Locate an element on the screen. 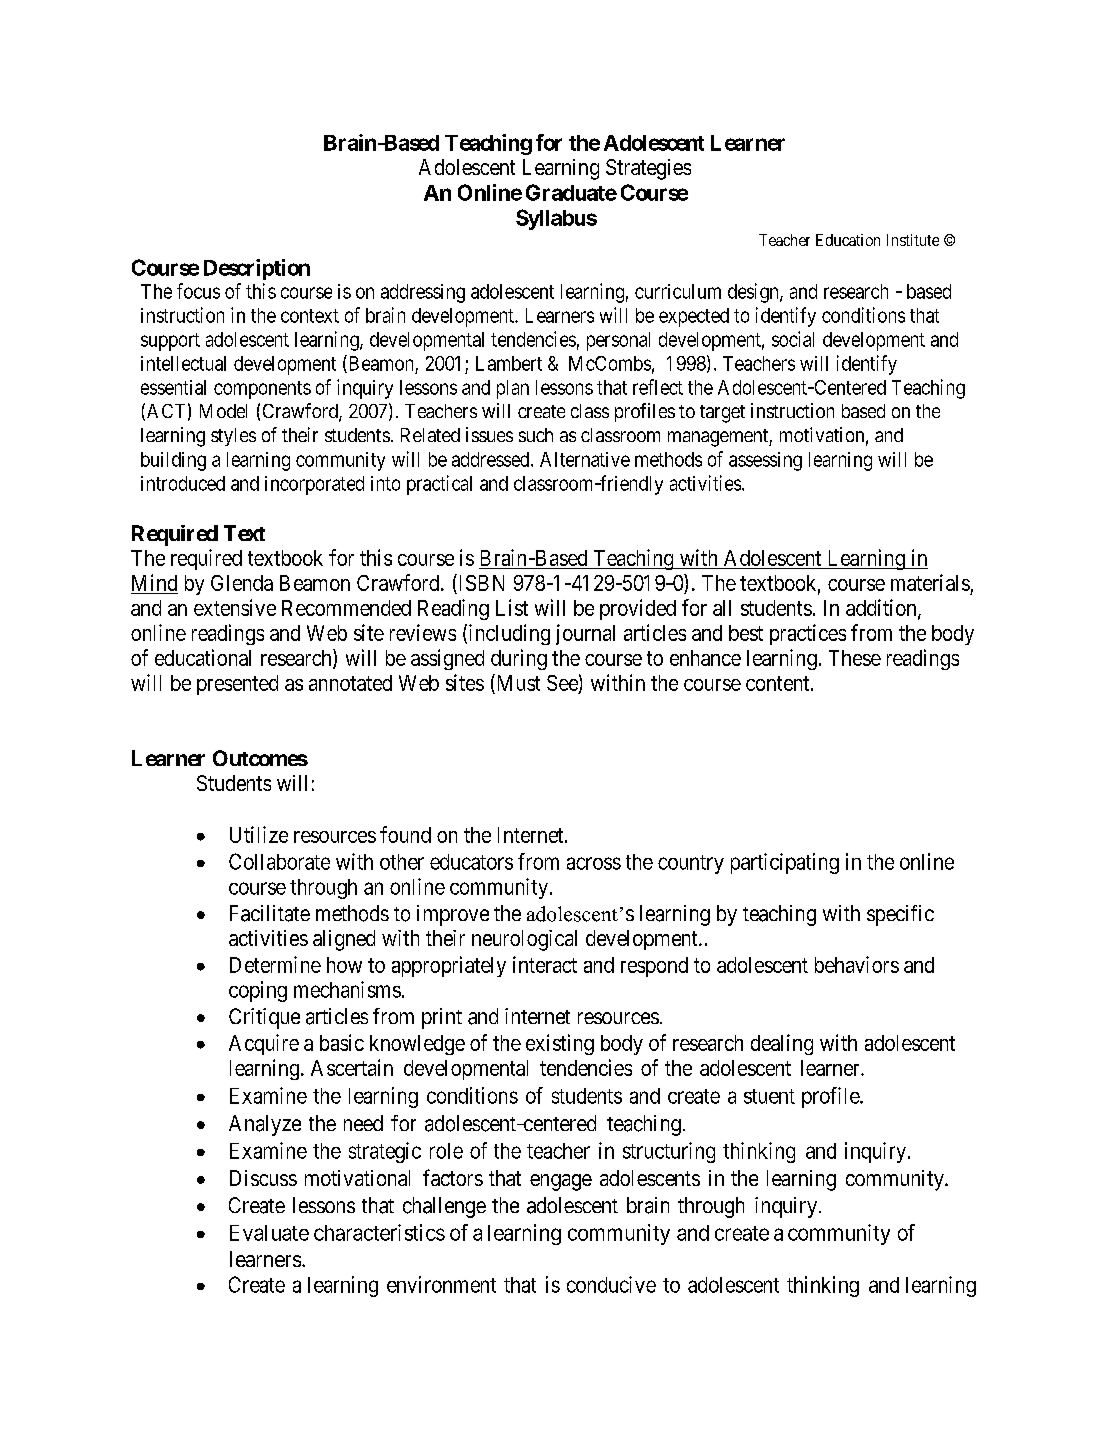  Facilitate is located at coordinates (270, 913).
